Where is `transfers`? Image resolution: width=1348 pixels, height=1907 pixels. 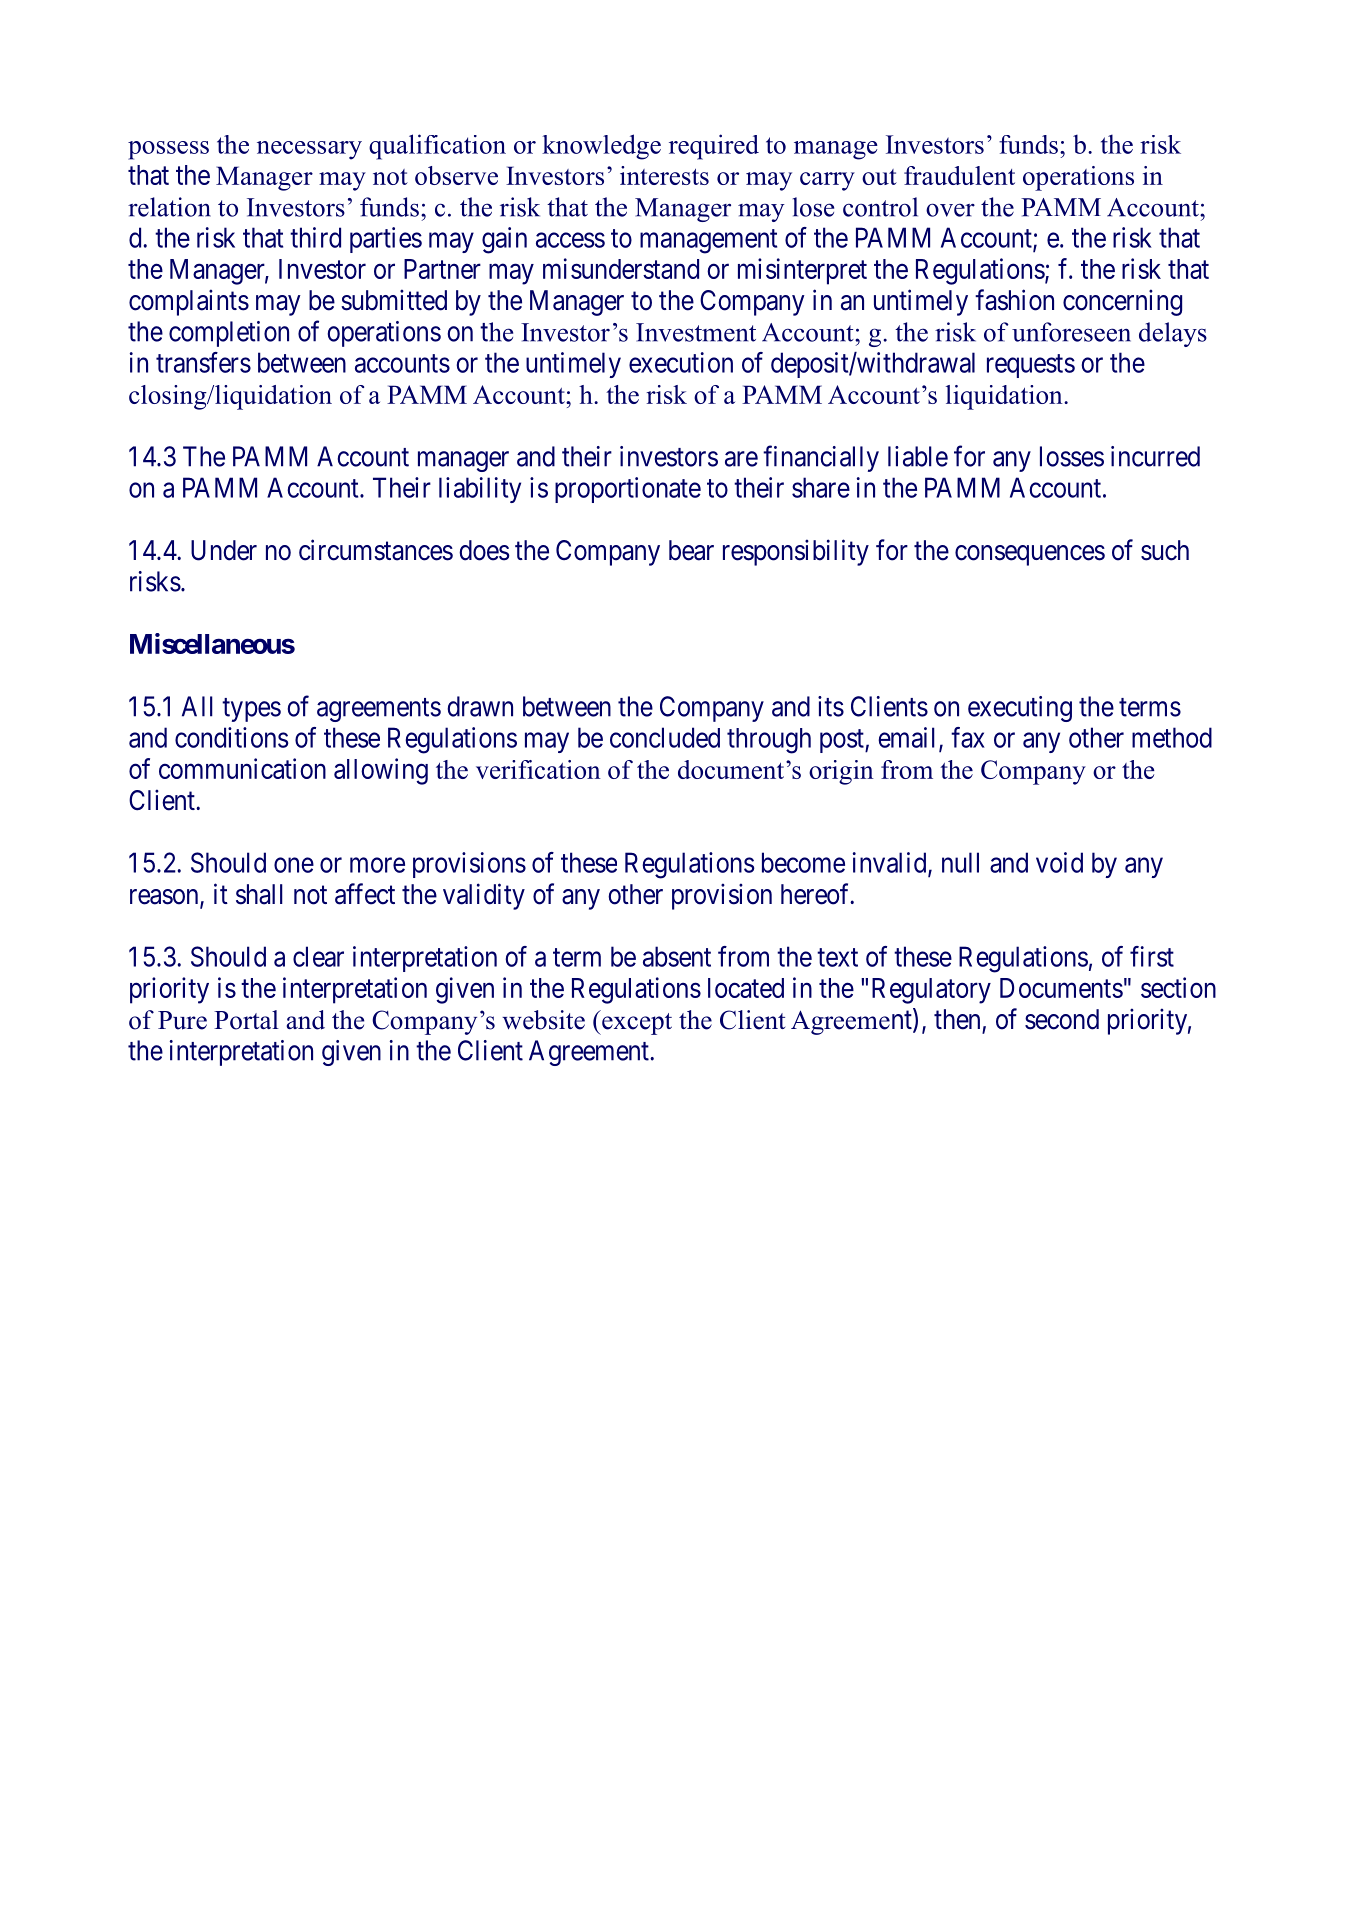
transfers is located at coordinates (203, 362).
